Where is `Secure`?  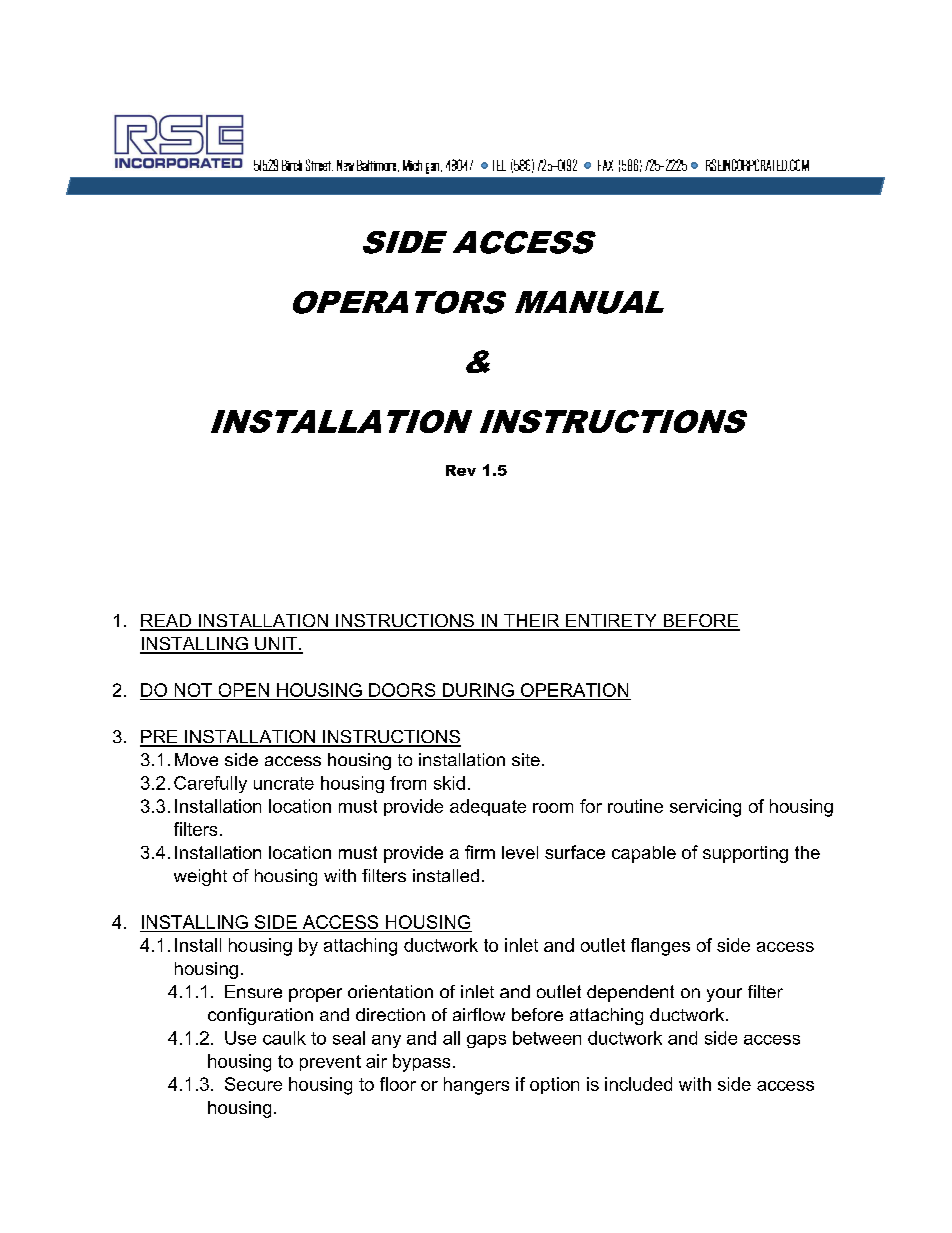
Secure is located at coordinates (253, 1084).
